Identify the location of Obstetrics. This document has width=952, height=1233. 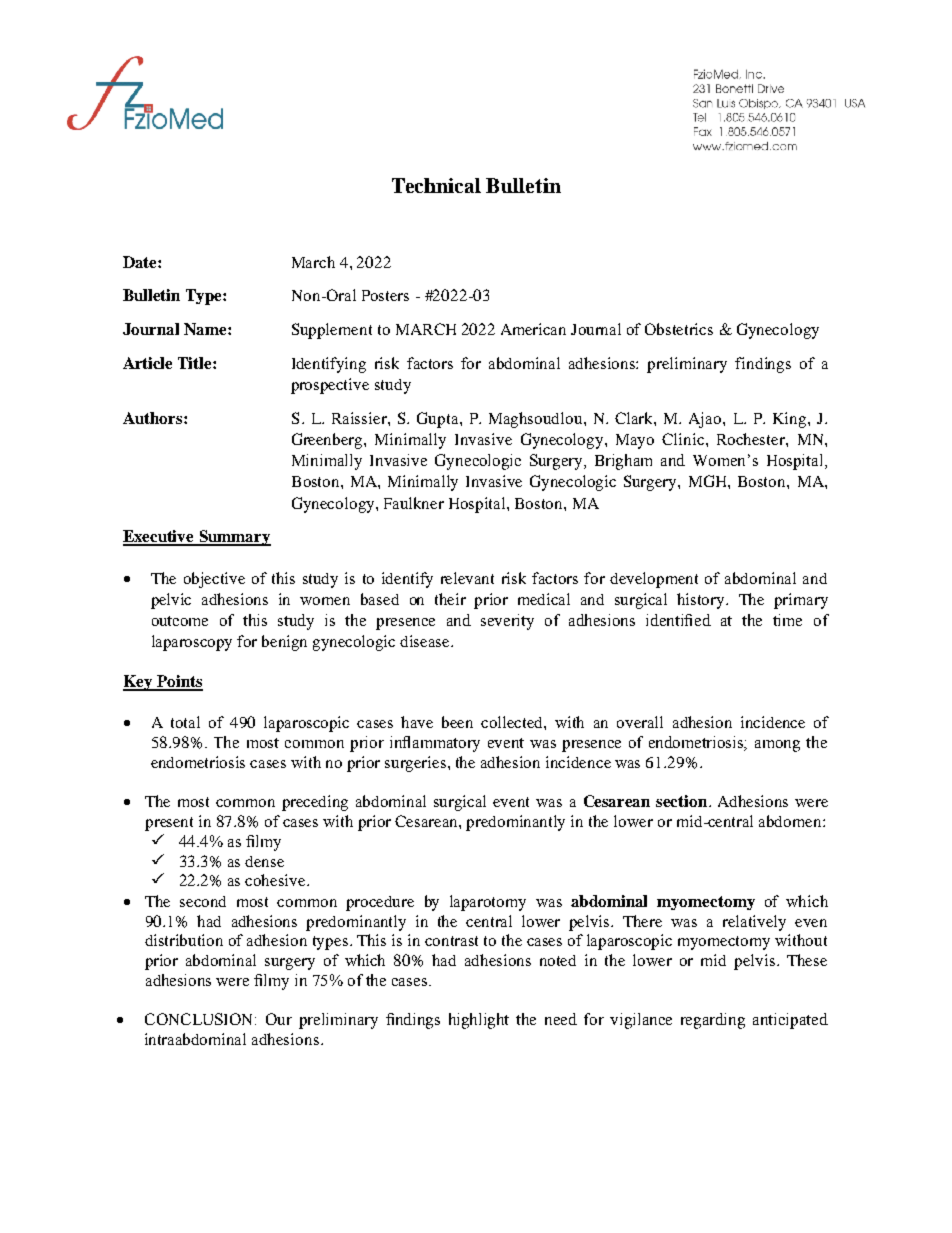
(679, 329).
